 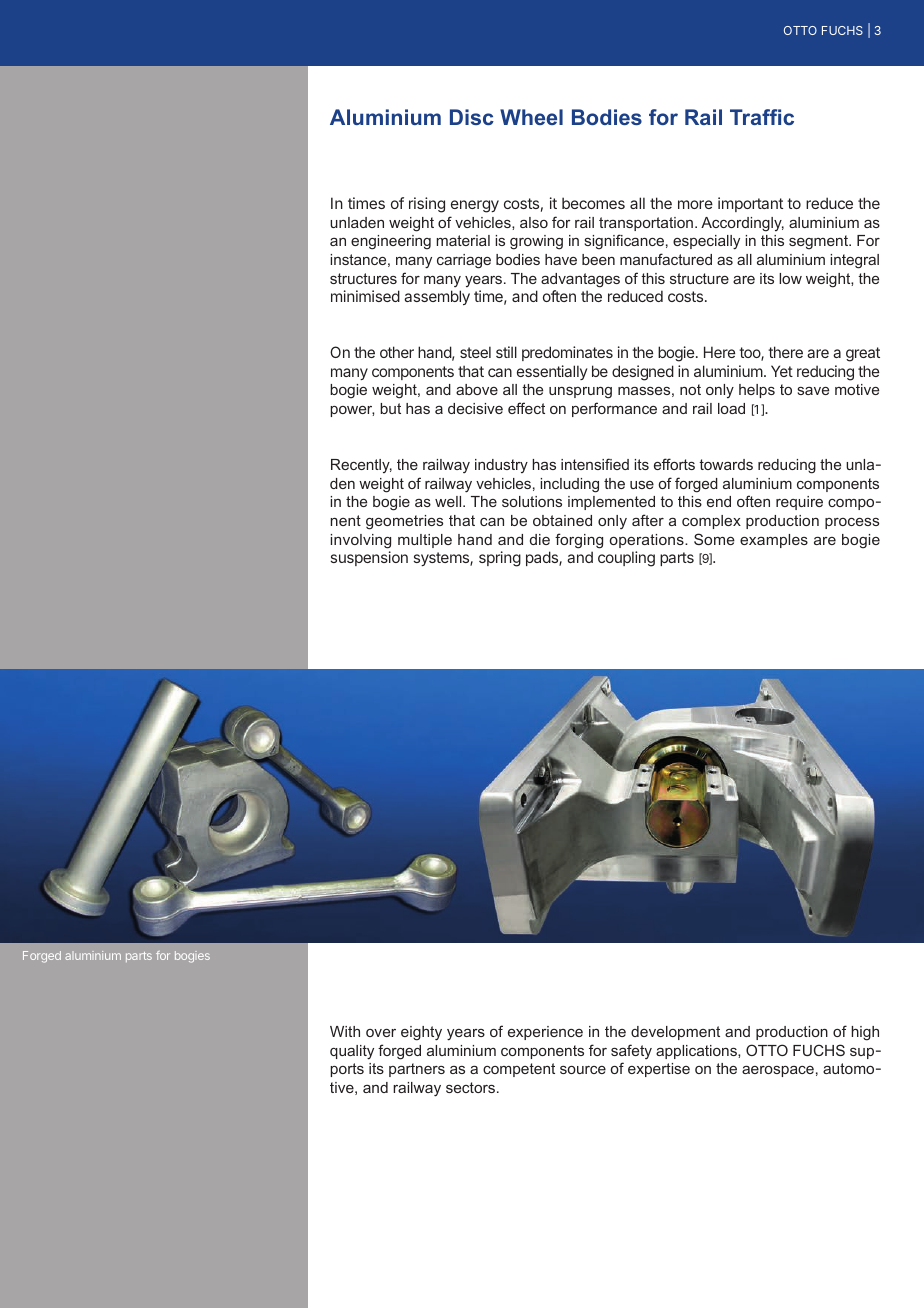 What do you see at coordinates (397, 352) in the screenshot?
I see `other` at bounding box center [397, 352].
